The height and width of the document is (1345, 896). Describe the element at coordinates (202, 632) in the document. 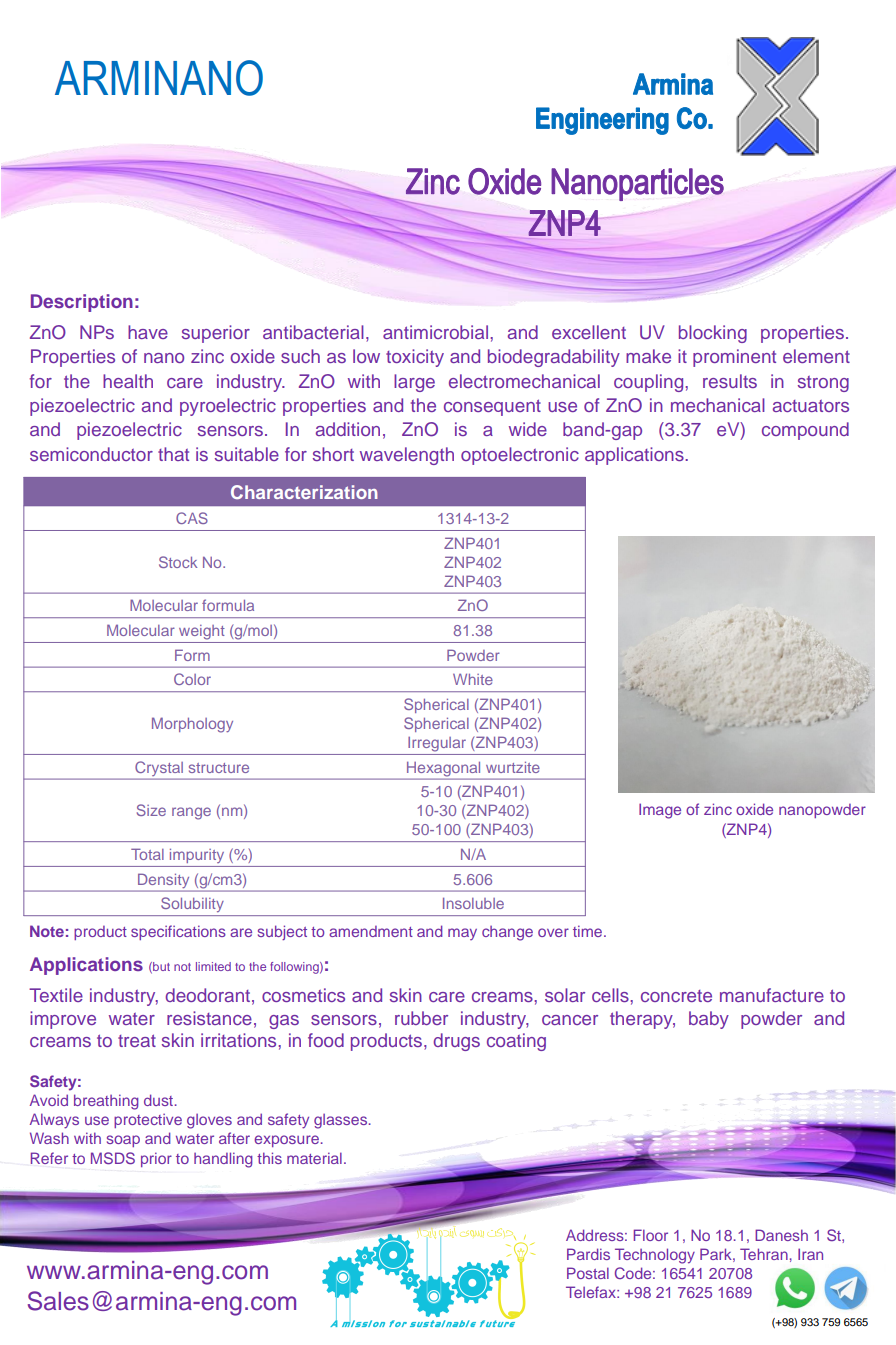

I see `weight` at that location.
